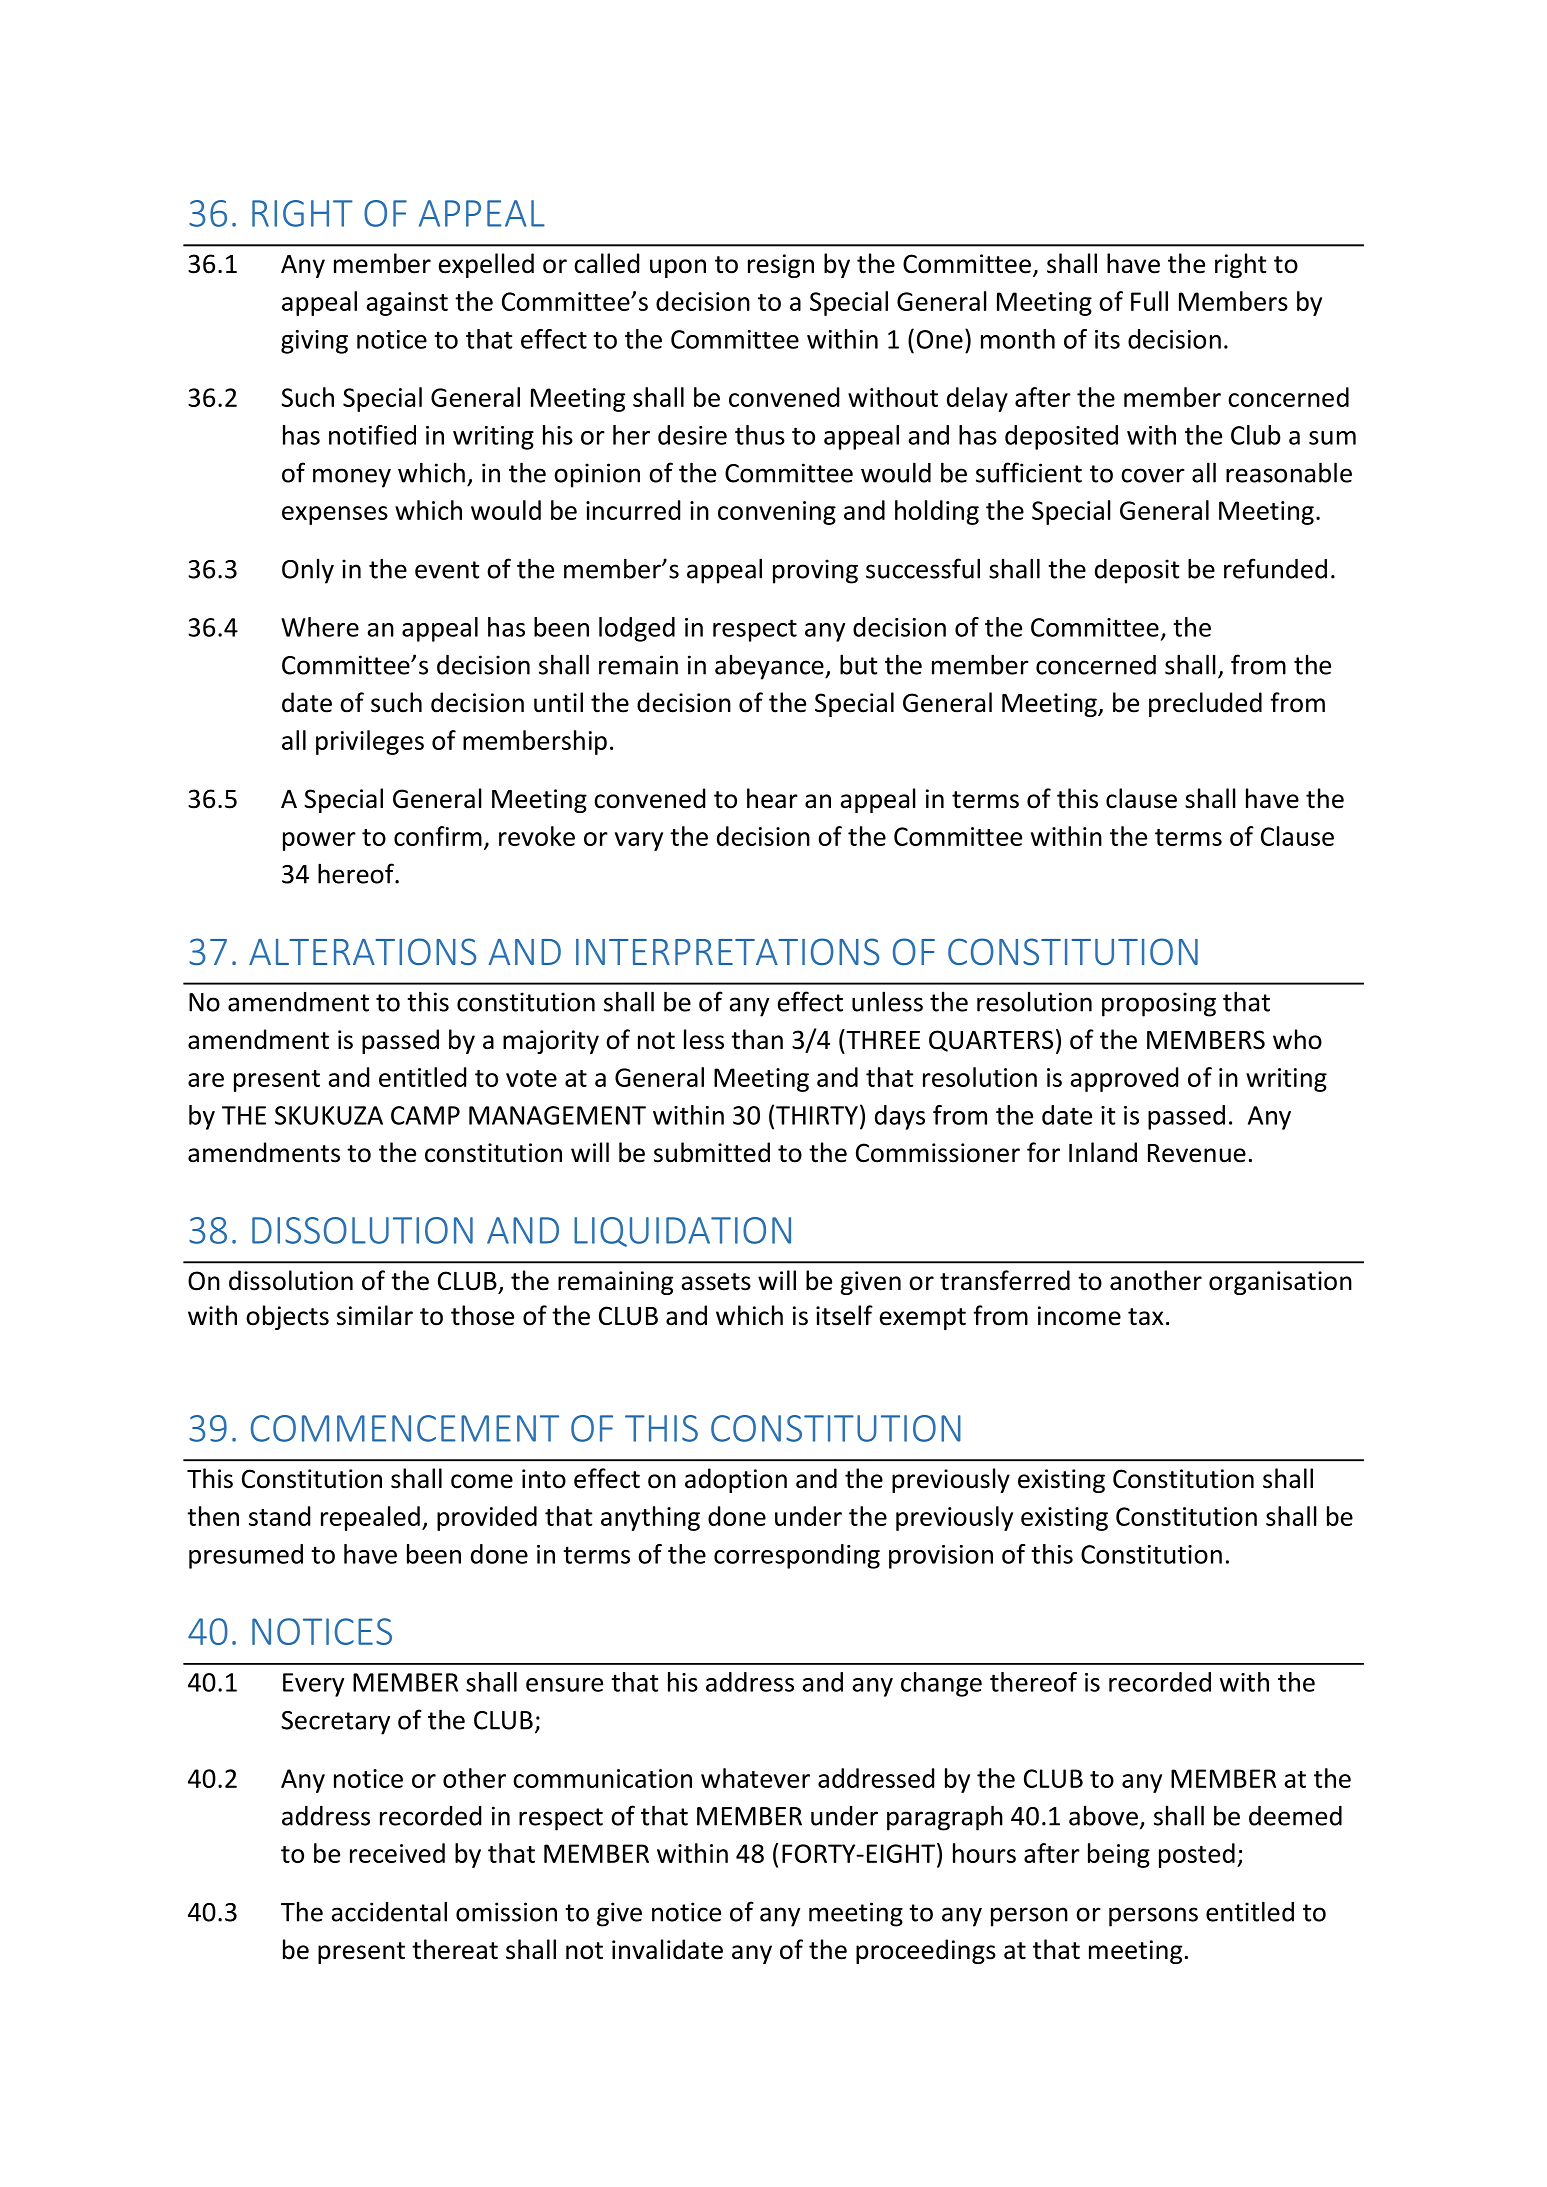 The image size is (1547, 2187). Describe the element at coordinates (425, 1115) in the screenshot. I see `CAMP` at that location.
